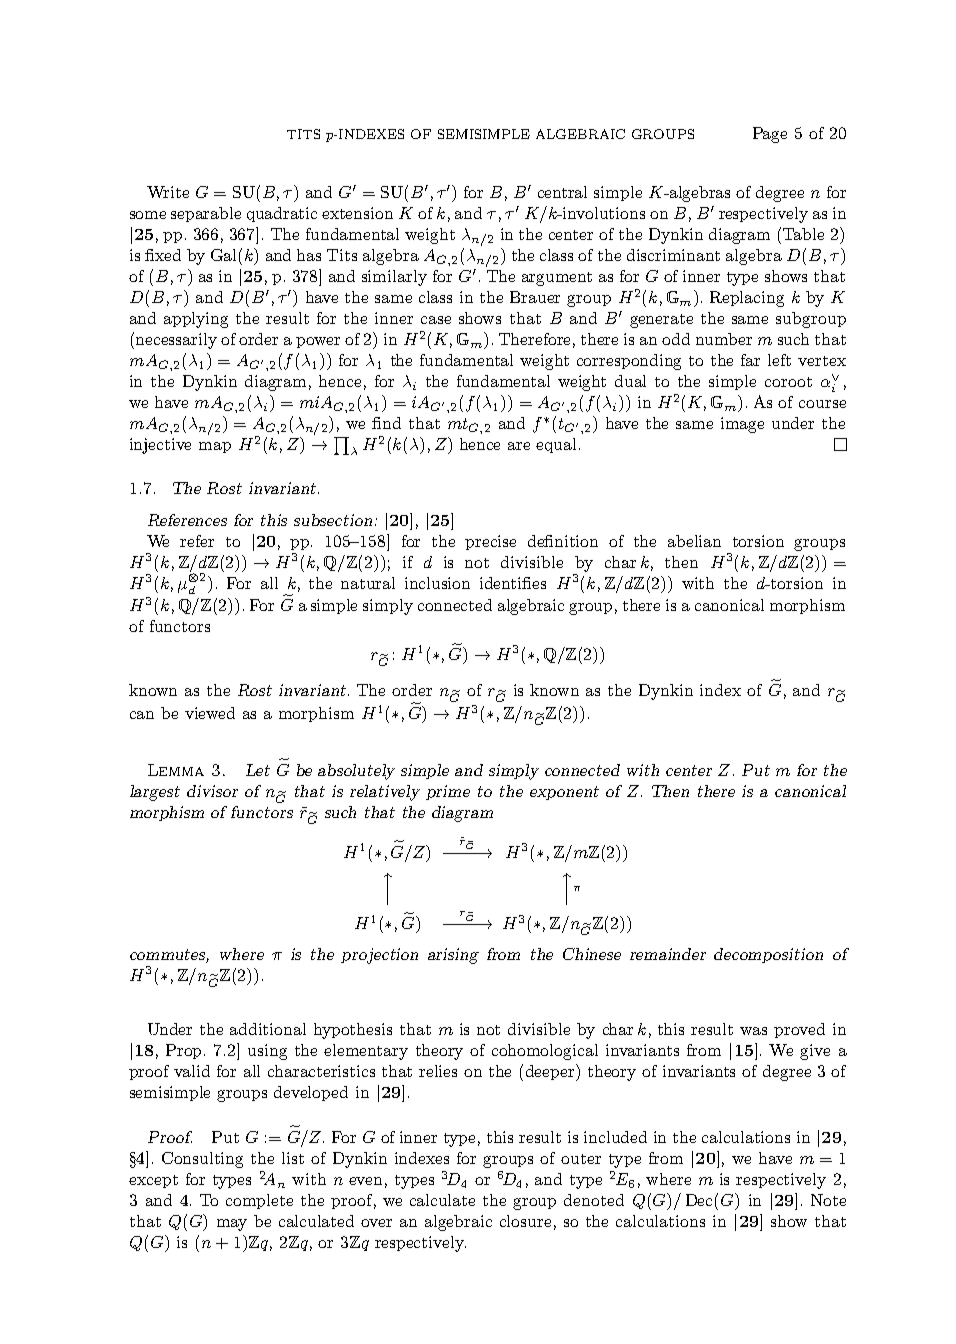  Describe the element at coordinates (210, 713) in the document. I see `viewed` at that location.
